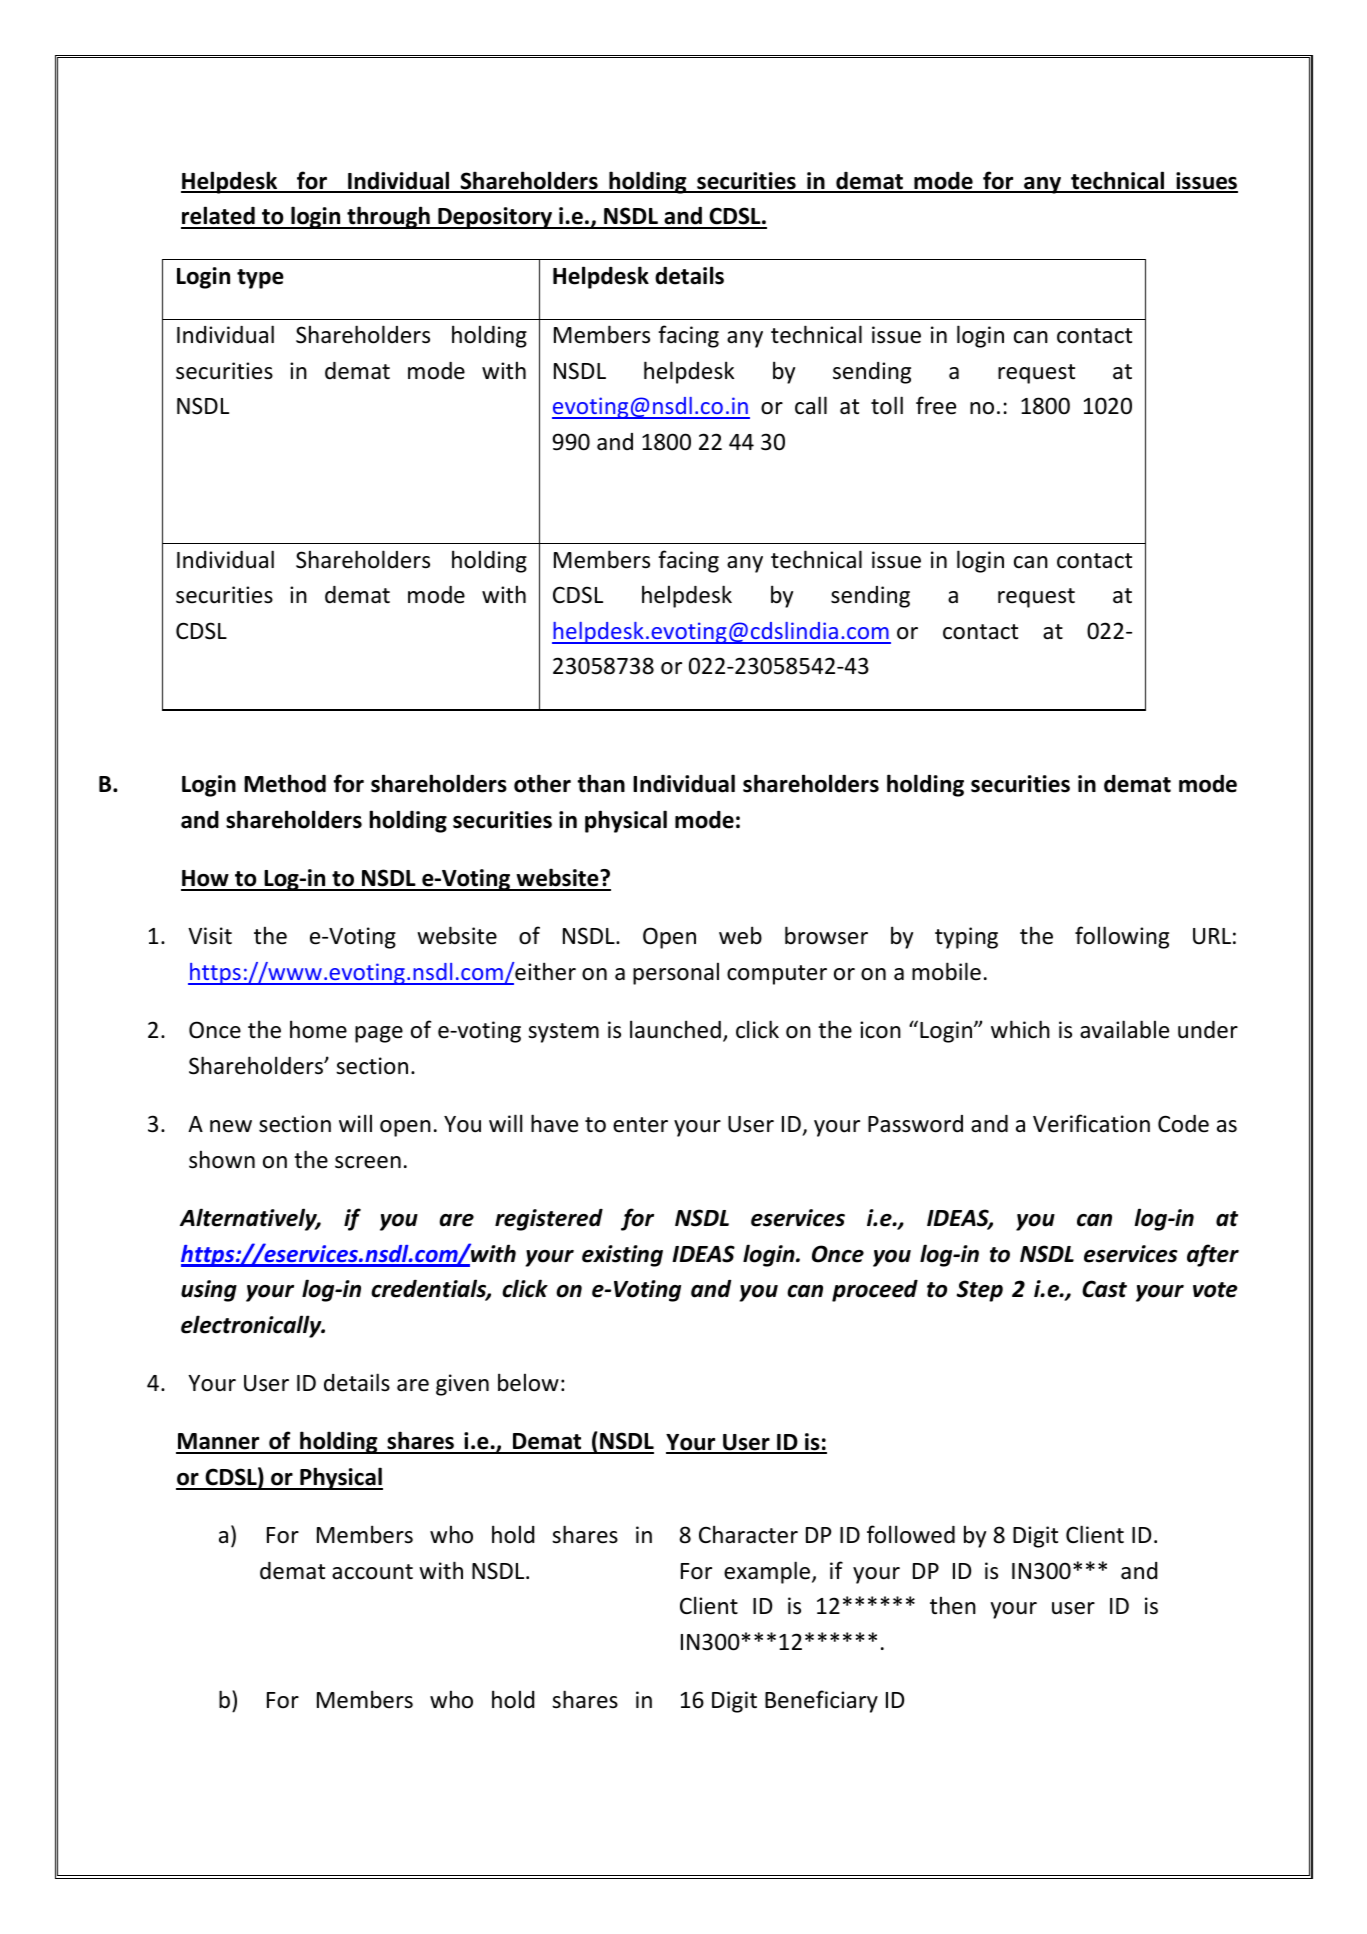 The width and height of the document is (1367, 1934). Describe the element at coordinates (936, 405) in the document. I see `free` at that location.
